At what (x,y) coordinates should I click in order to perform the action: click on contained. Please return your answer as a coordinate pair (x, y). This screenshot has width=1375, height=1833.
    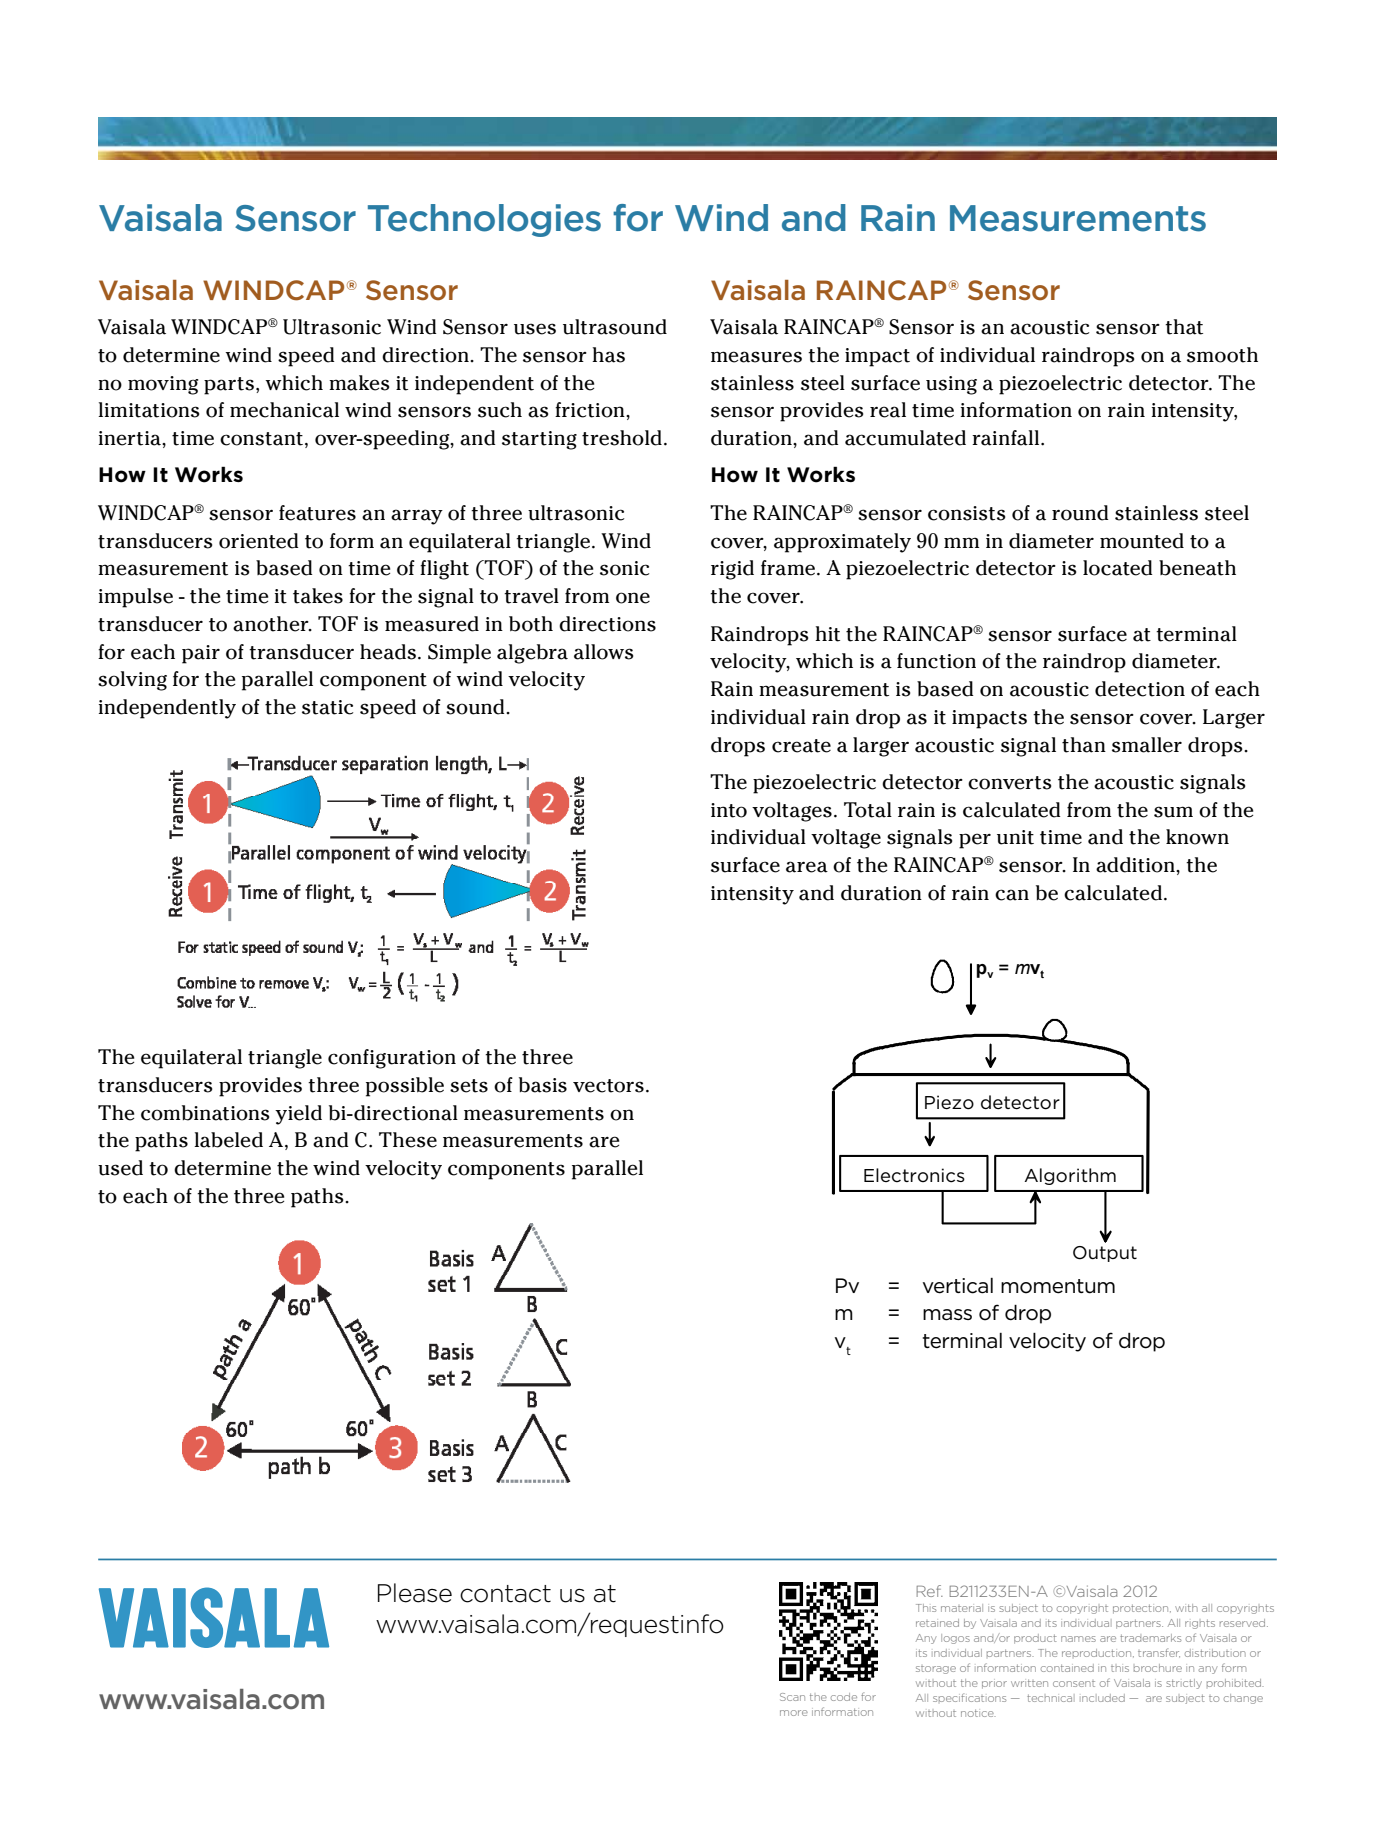
    Looking at the image, I should click on (1067, 1668).
